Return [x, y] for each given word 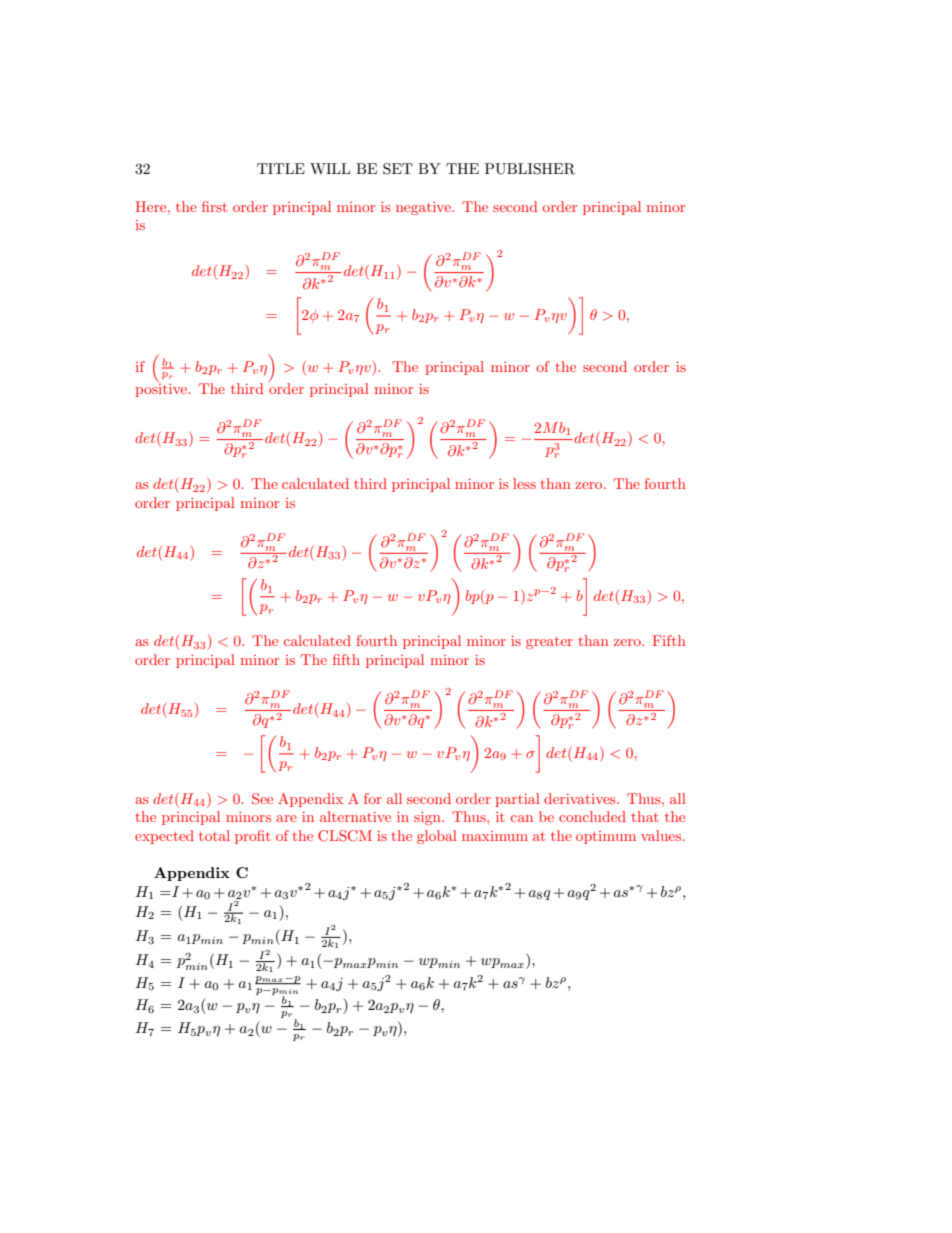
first [214, 206]
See [262, 799]
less [524, 483]
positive [161, 389]
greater [549, 643]
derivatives [581, 798]
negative [424, 208]
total [214, 835]
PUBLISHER [530, 169]
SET [398, 169]
